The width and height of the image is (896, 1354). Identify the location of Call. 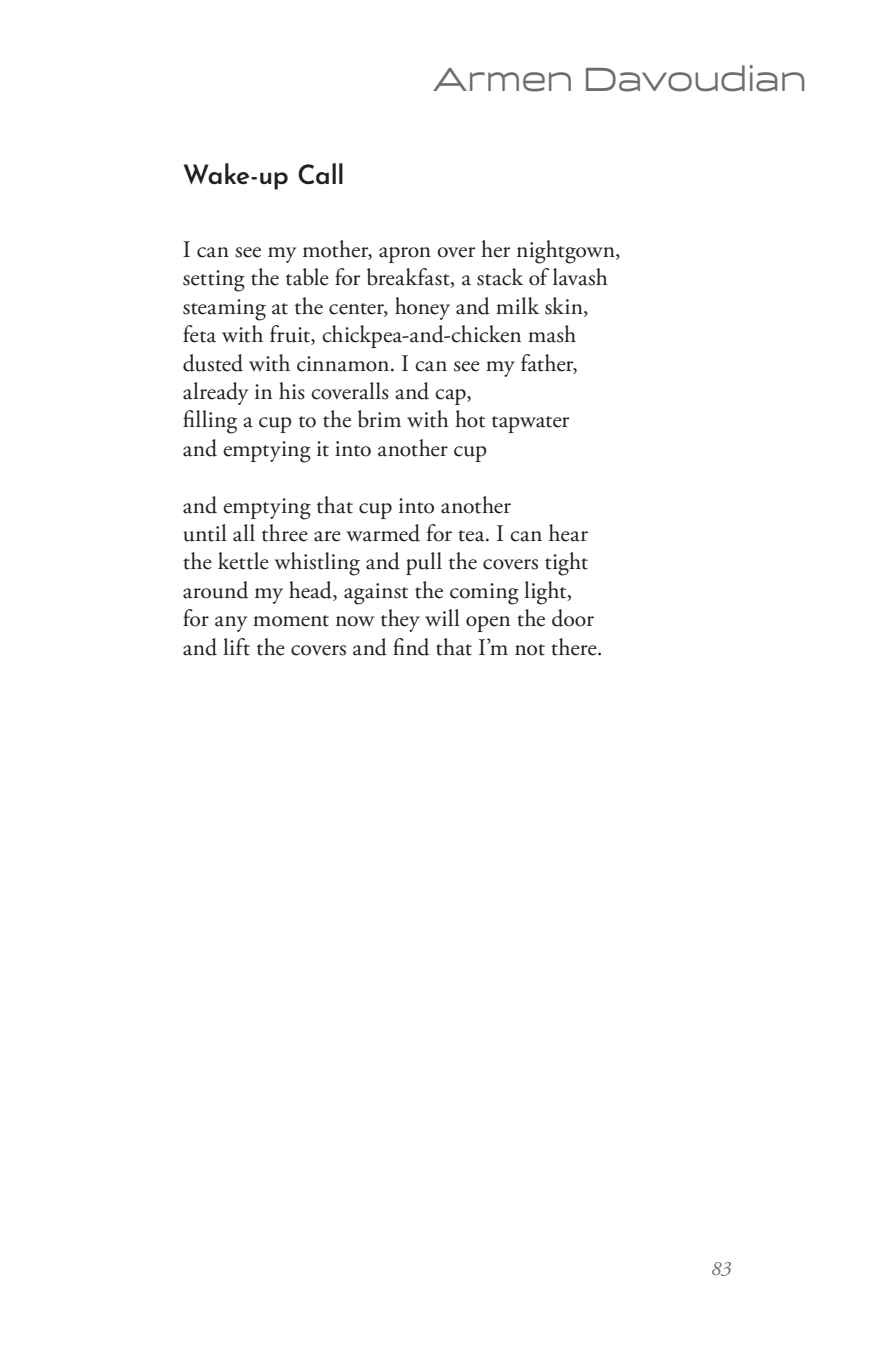
(320, 173).
